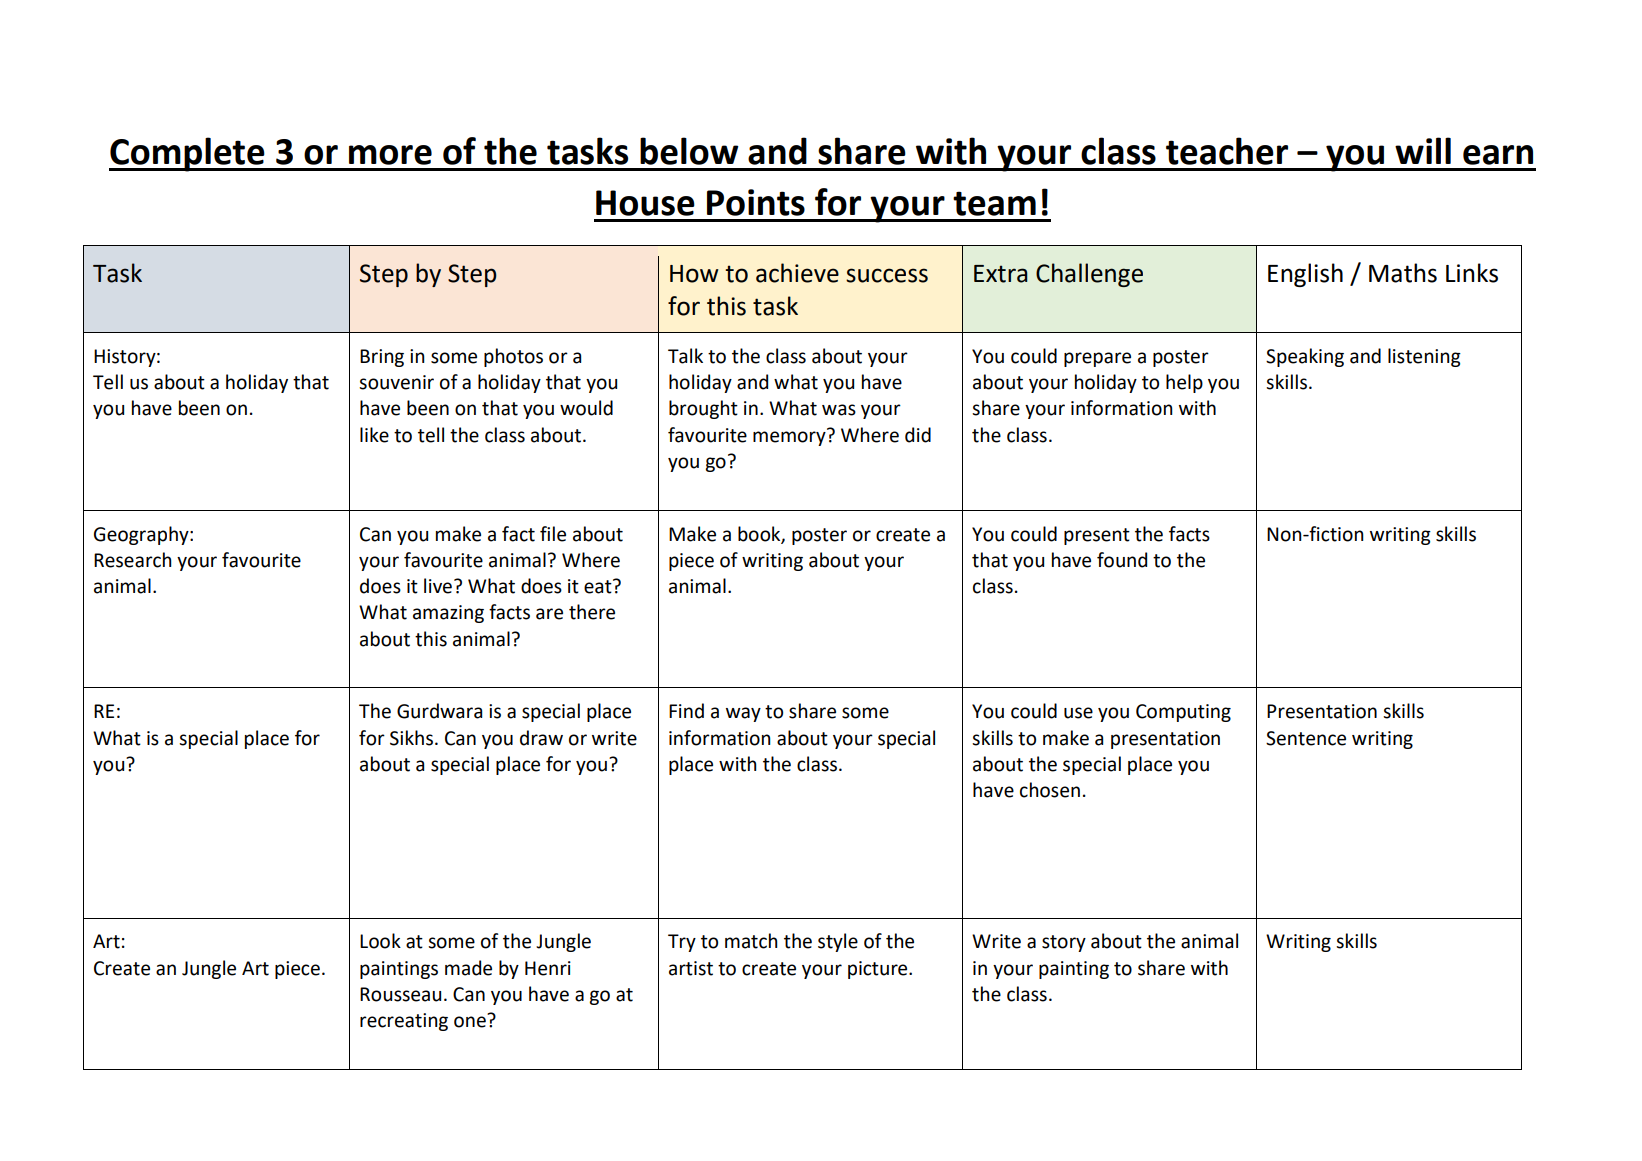 The image size is (1642, 1161). What do you see at coordinates (1423, 150) in the document?
I see `will` at bounding box center [1423, 150].
